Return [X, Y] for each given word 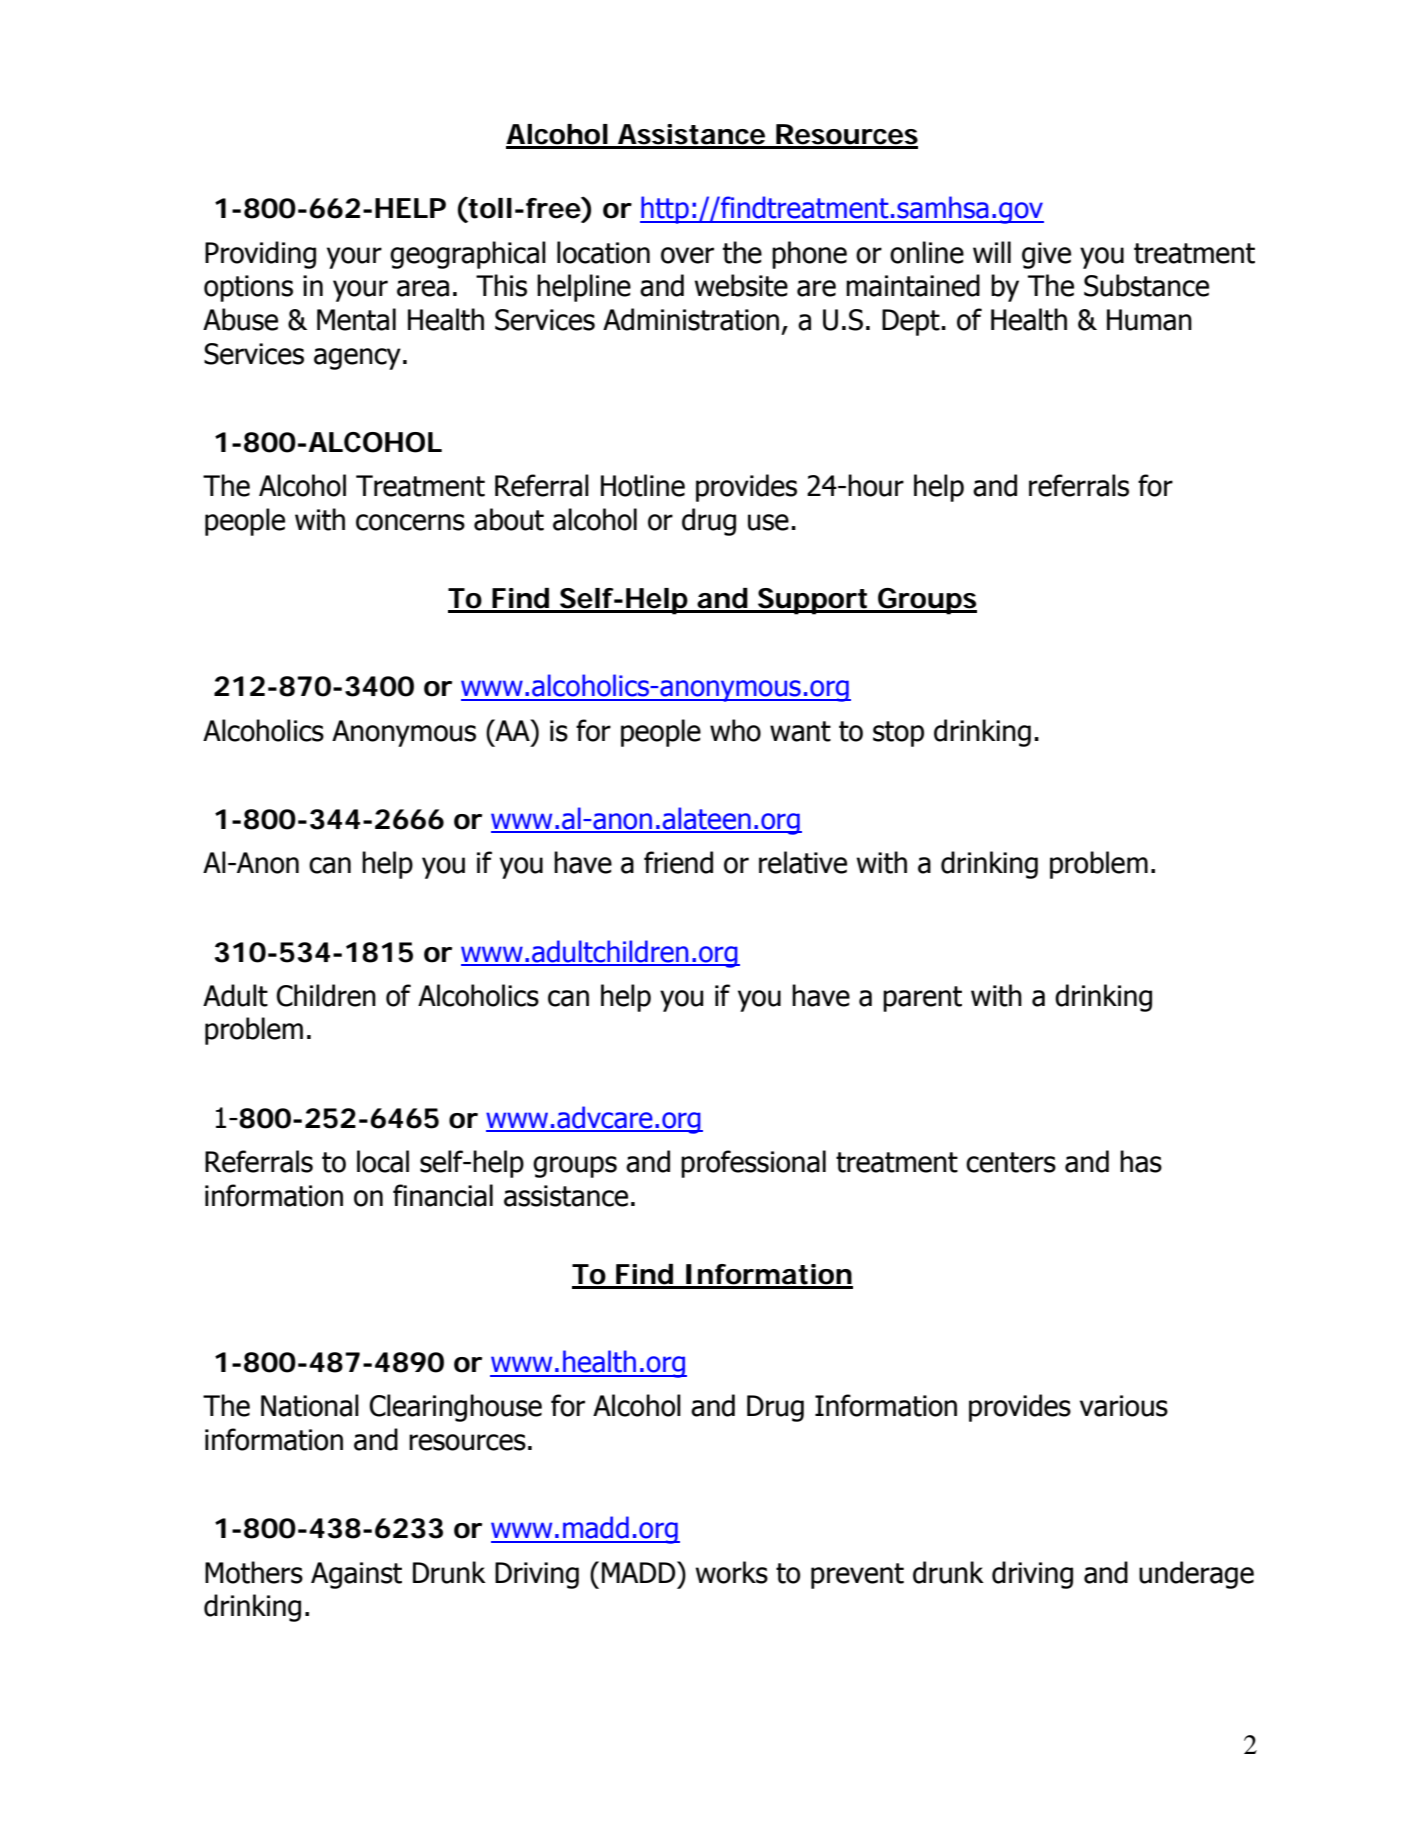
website [741, 285]
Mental [356, 319]
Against [356, 1575]
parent [922, 999]
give [1046, 255]
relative [803, 862]
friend [678, 862]
